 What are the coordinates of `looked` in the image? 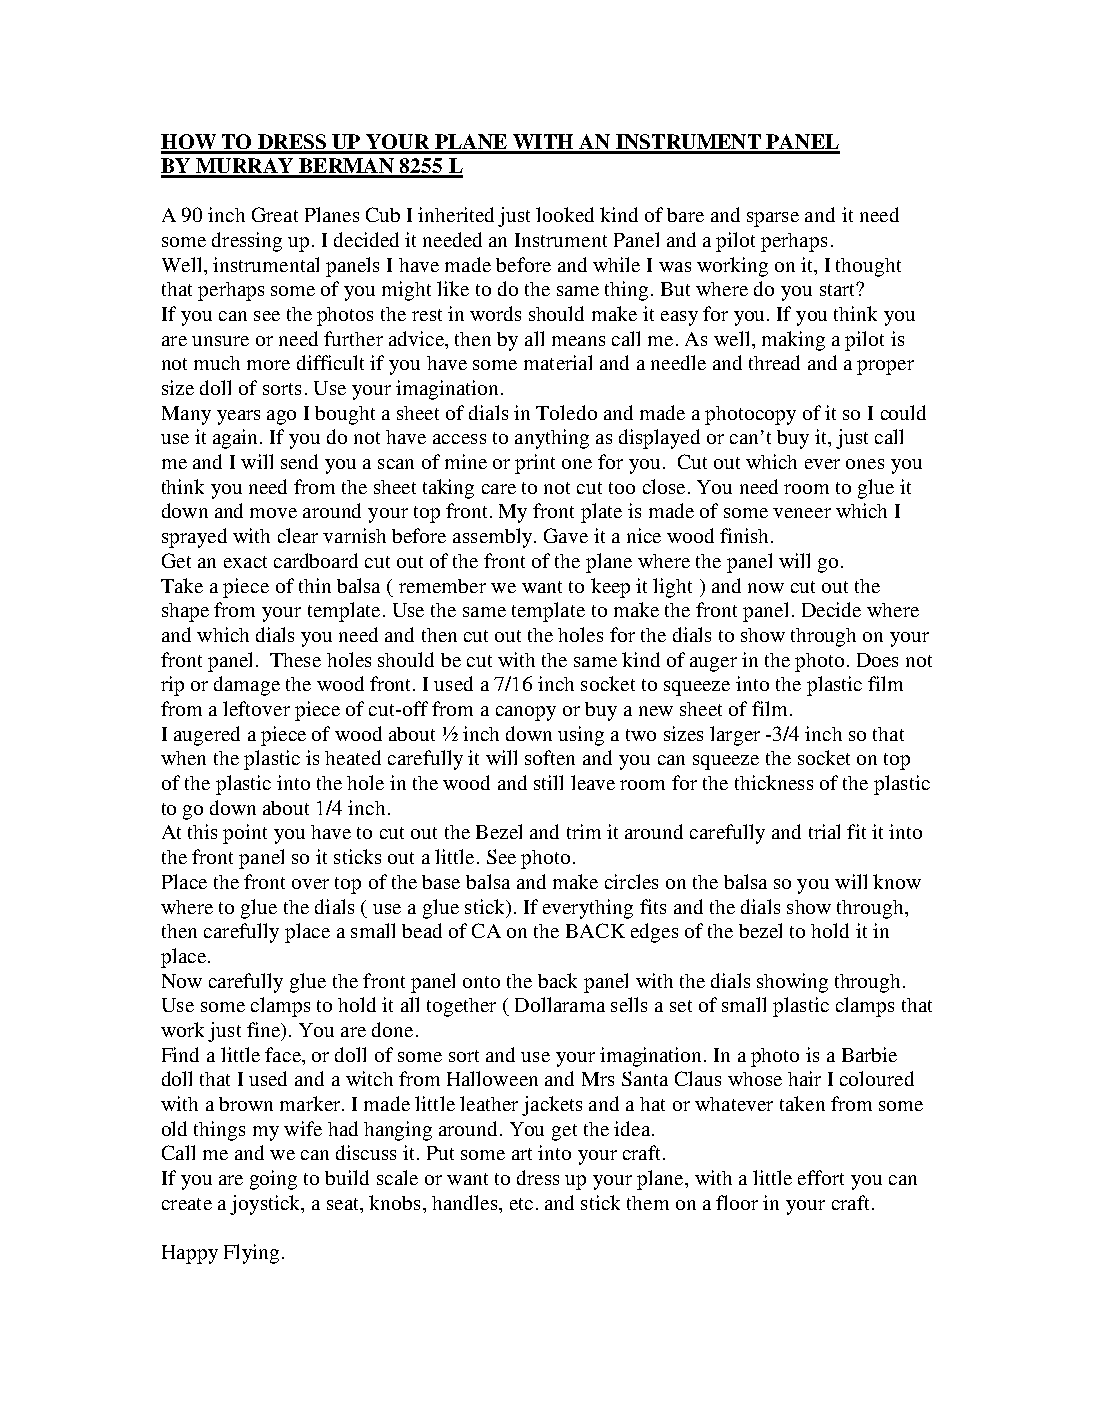 It's located at (565, 214).
